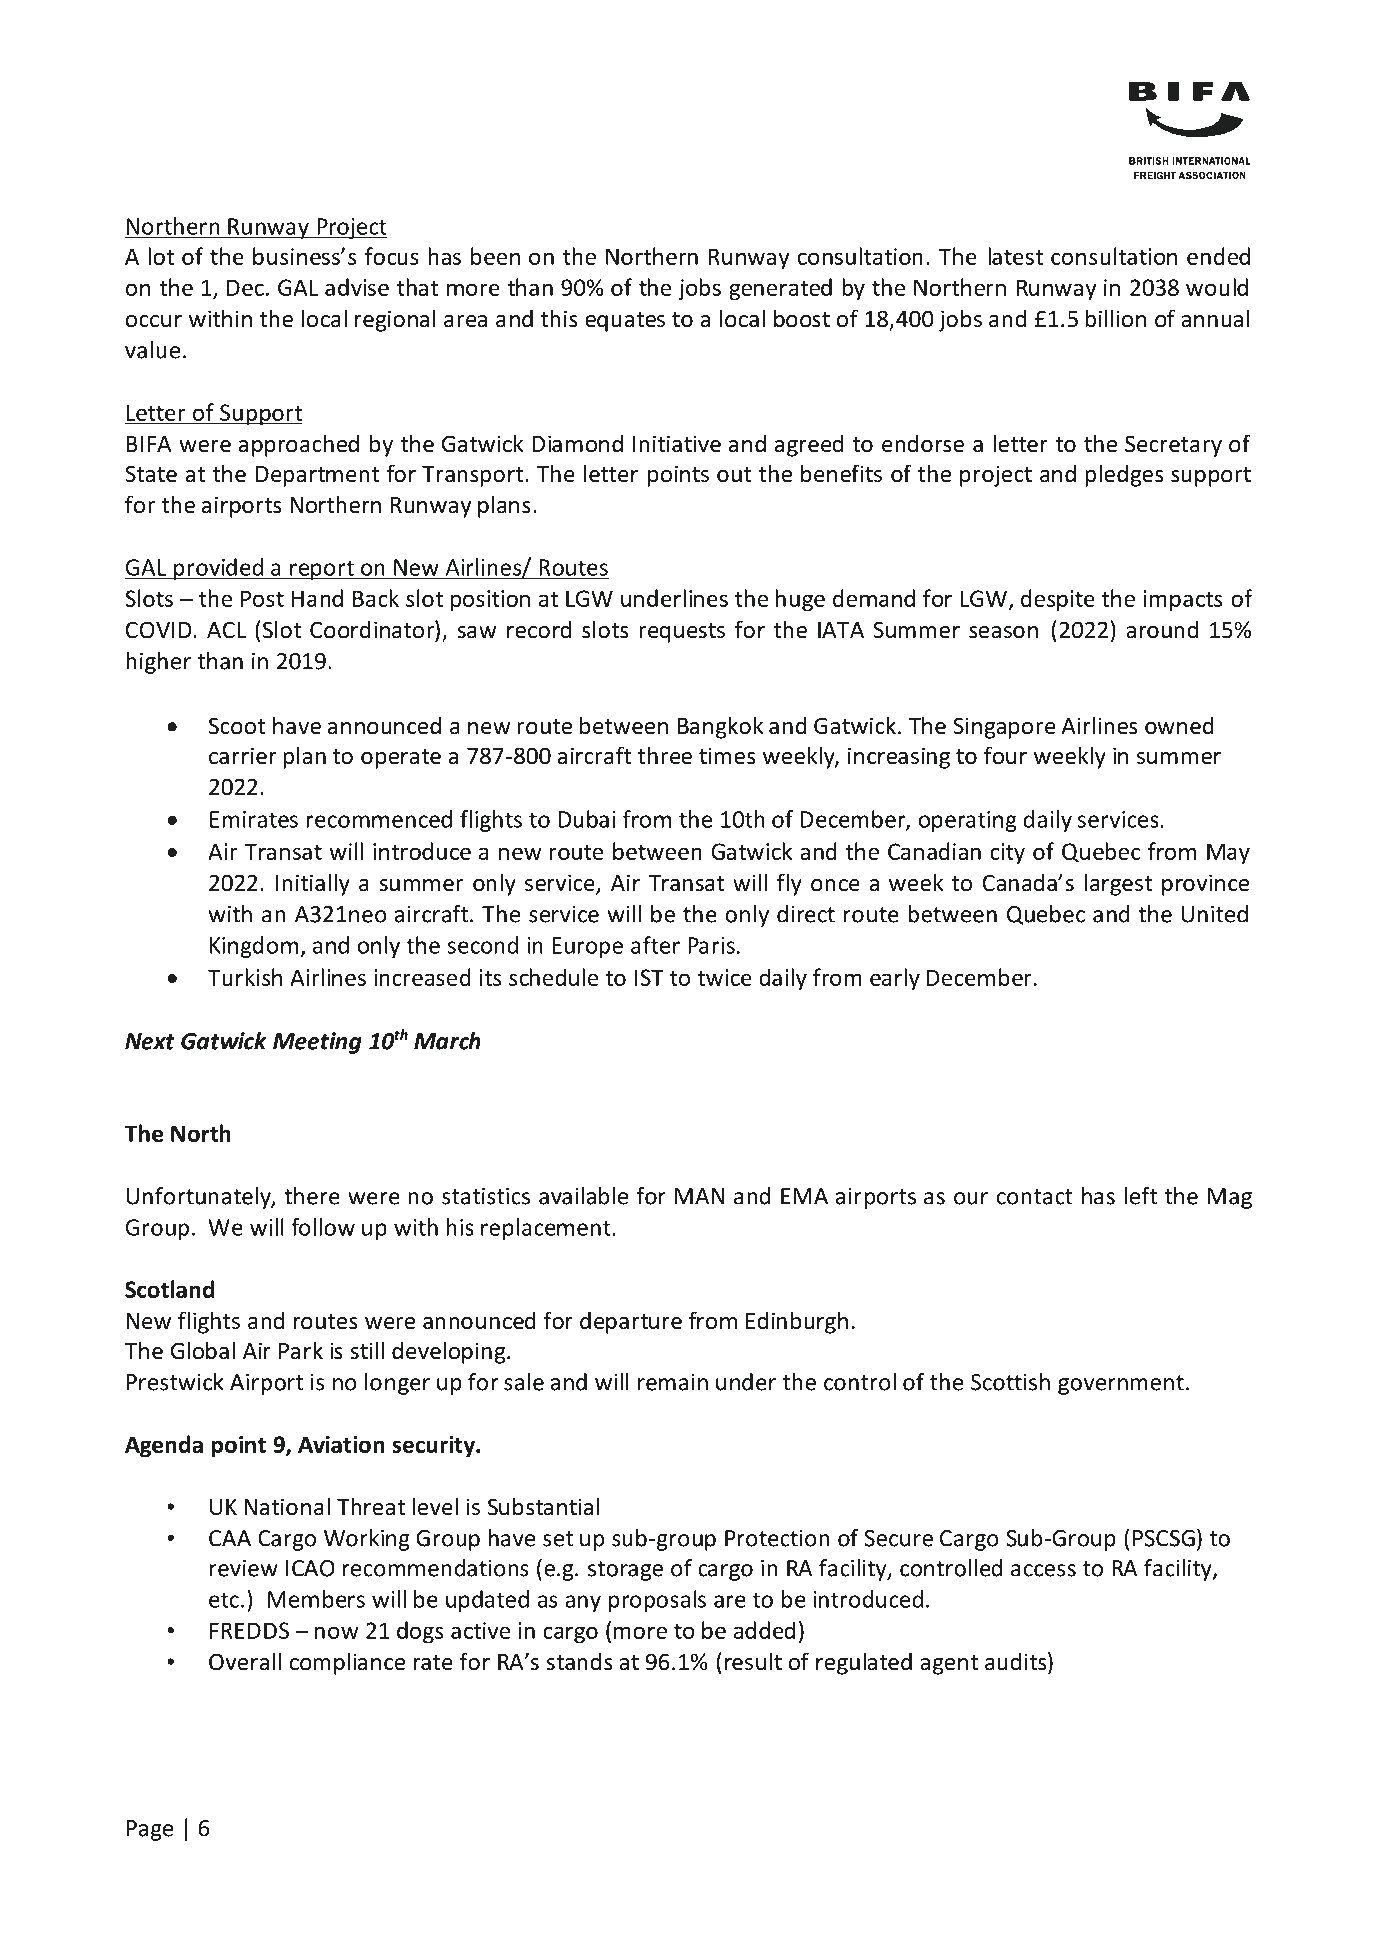 This screenshot has height=1945, width=1375. I want to click on Page, so click(150, 1830).
